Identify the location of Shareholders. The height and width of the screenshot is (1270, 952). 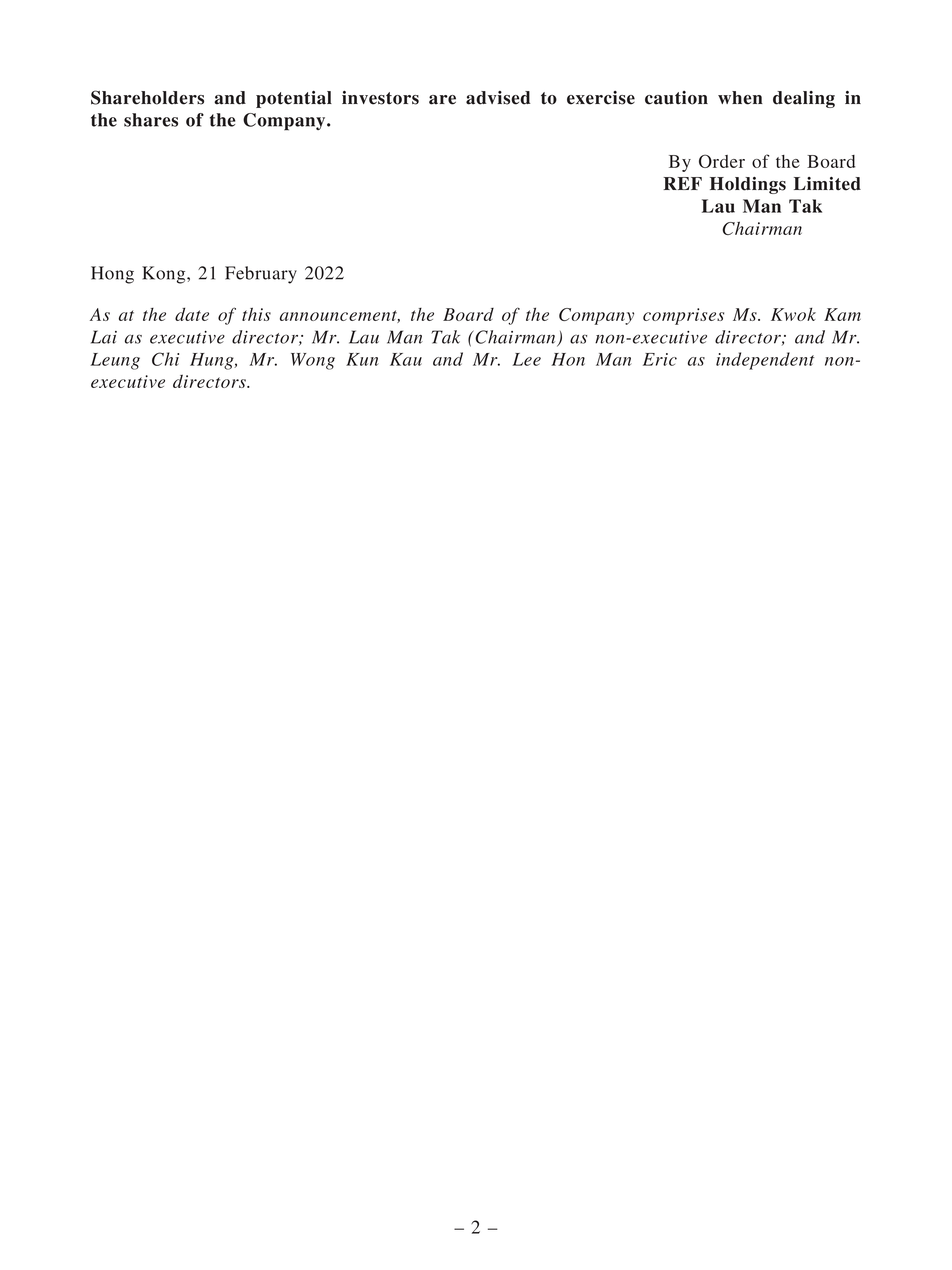
(147, 97).
